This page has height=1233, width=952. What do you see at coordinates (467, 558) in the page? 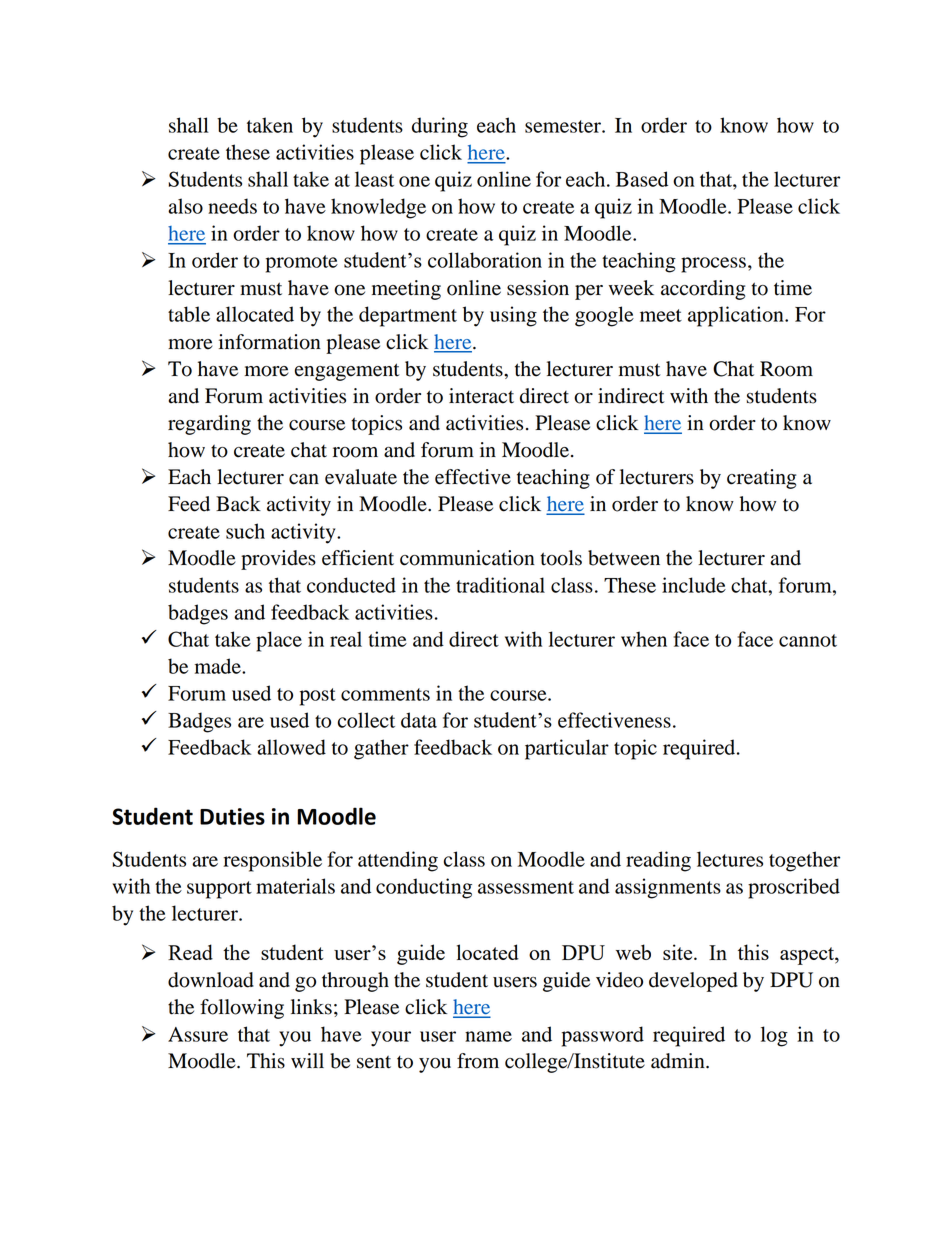
I see `communication` at bounding box center [467, 558].
